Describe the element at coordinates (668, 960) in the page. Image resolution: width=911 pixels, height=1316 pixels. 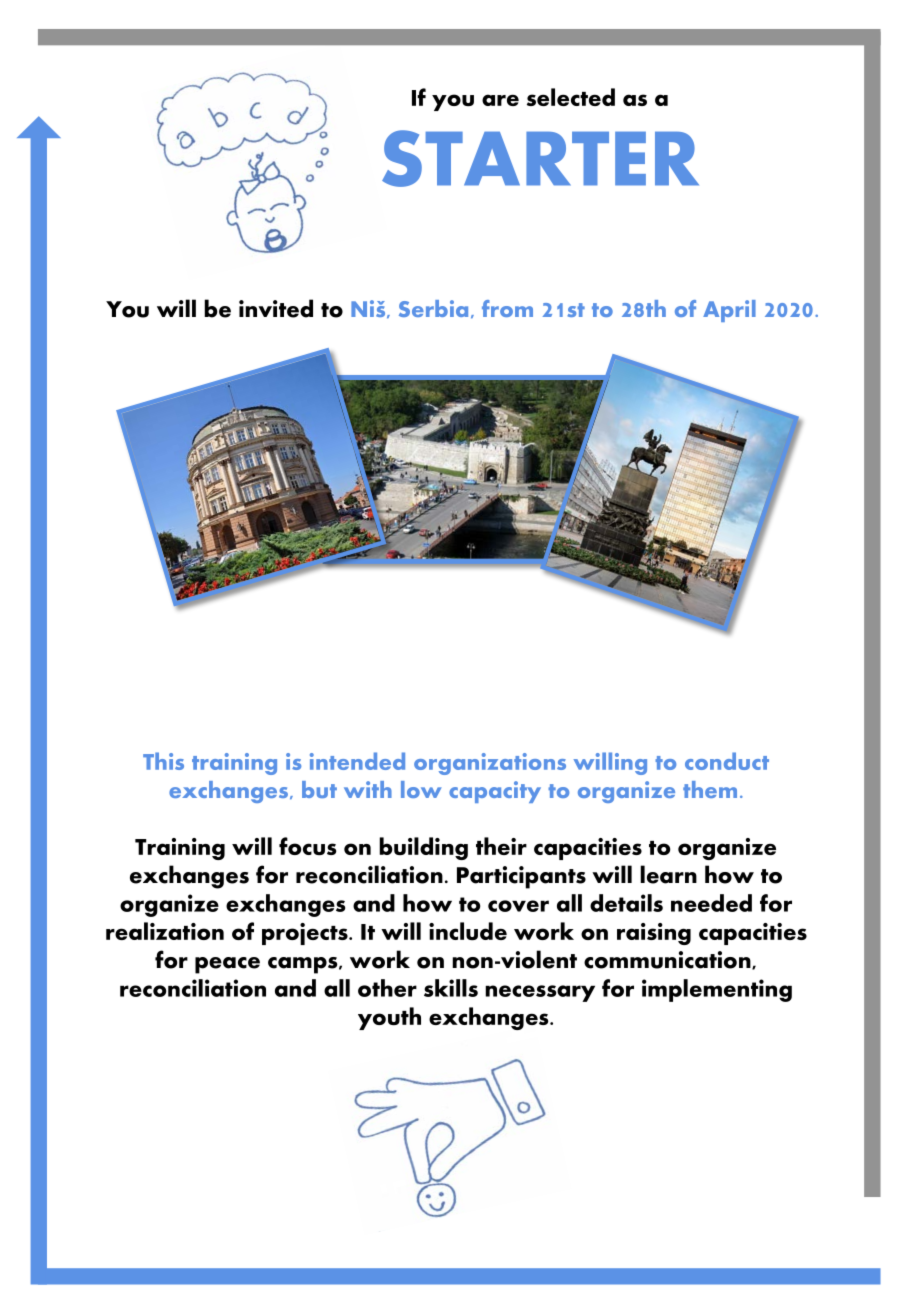
I see `communication` at that location.
